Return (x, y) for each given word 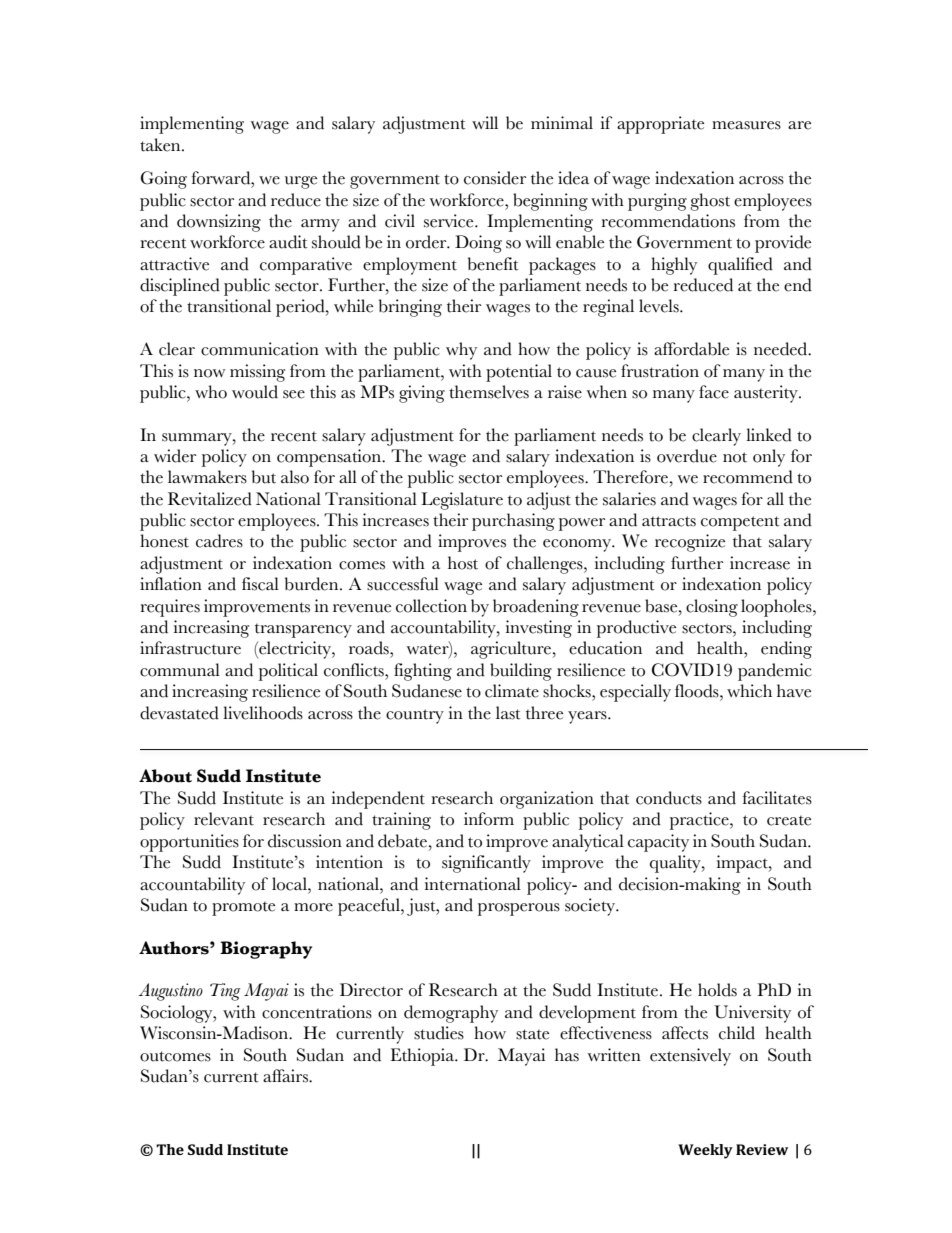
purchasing (513, 522)
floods (698, 691)
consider (495, 178)
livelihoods (263, 713)
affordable (691, 349)
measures (746, 125)
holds (717, 990)
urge (301, 182)
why (461, 351)
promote (243, 909)
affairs (286, 1076)
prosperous (519, 909)
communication (260, 349)
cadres (219, 541)
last (508, 713)
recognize (690, 543)
